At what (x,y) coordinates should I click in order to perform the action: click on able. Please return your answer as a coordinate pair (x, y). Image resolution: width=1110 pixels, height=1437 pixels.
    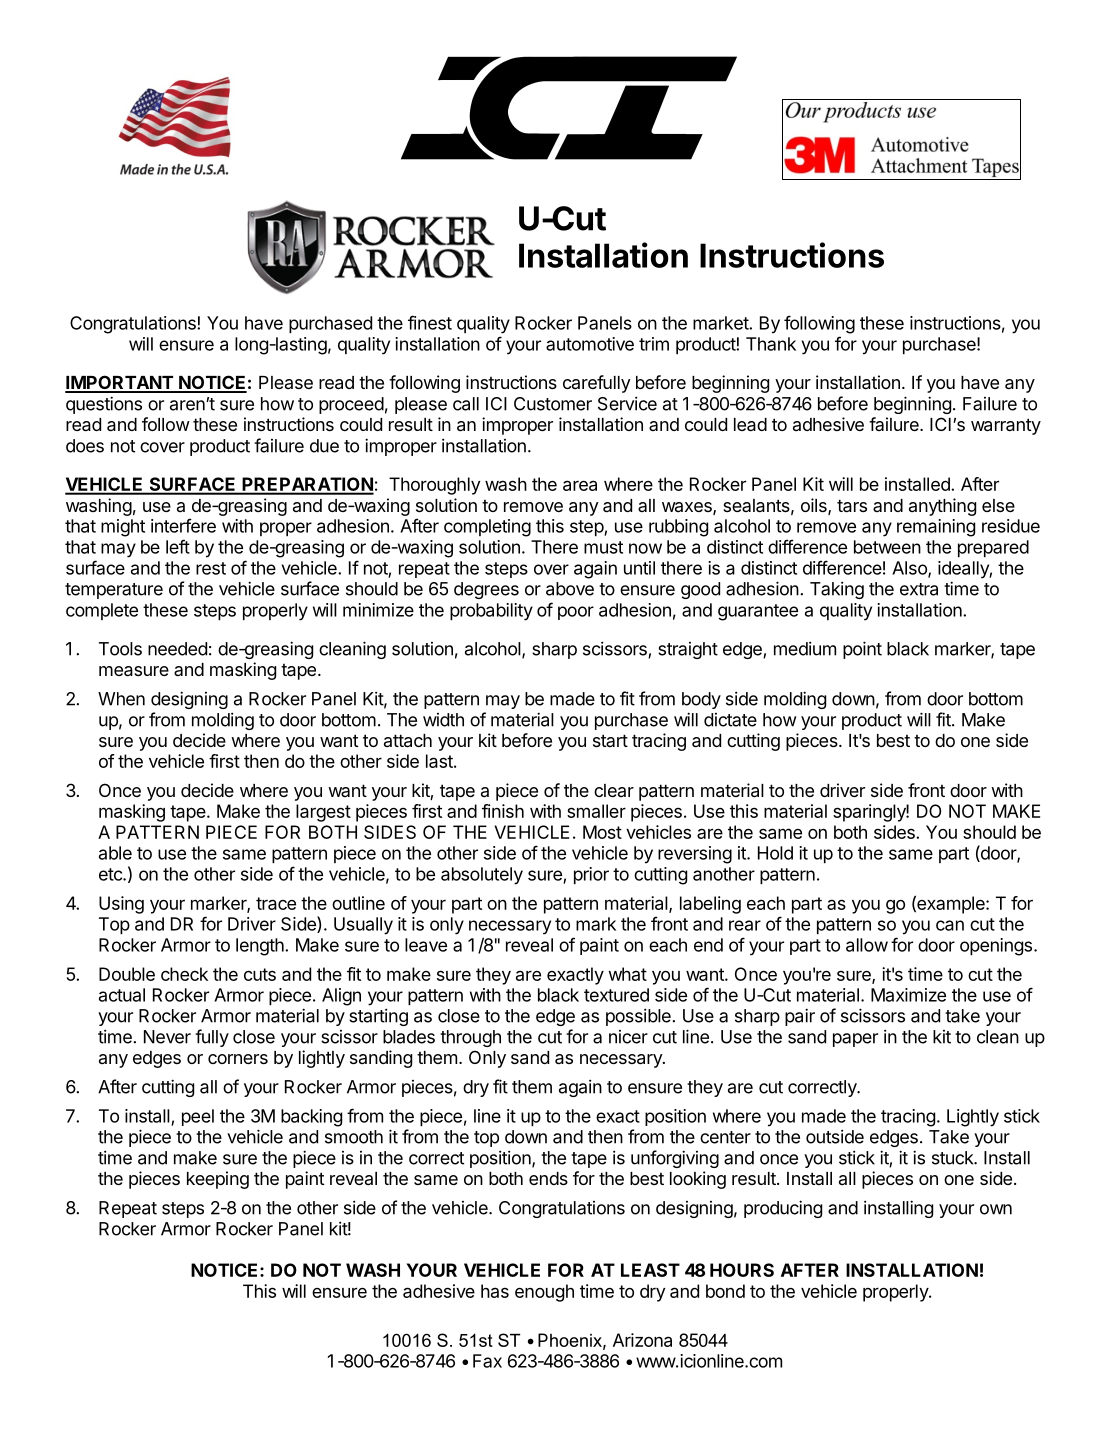
    Looking at the image, I should click on (115, 853).
